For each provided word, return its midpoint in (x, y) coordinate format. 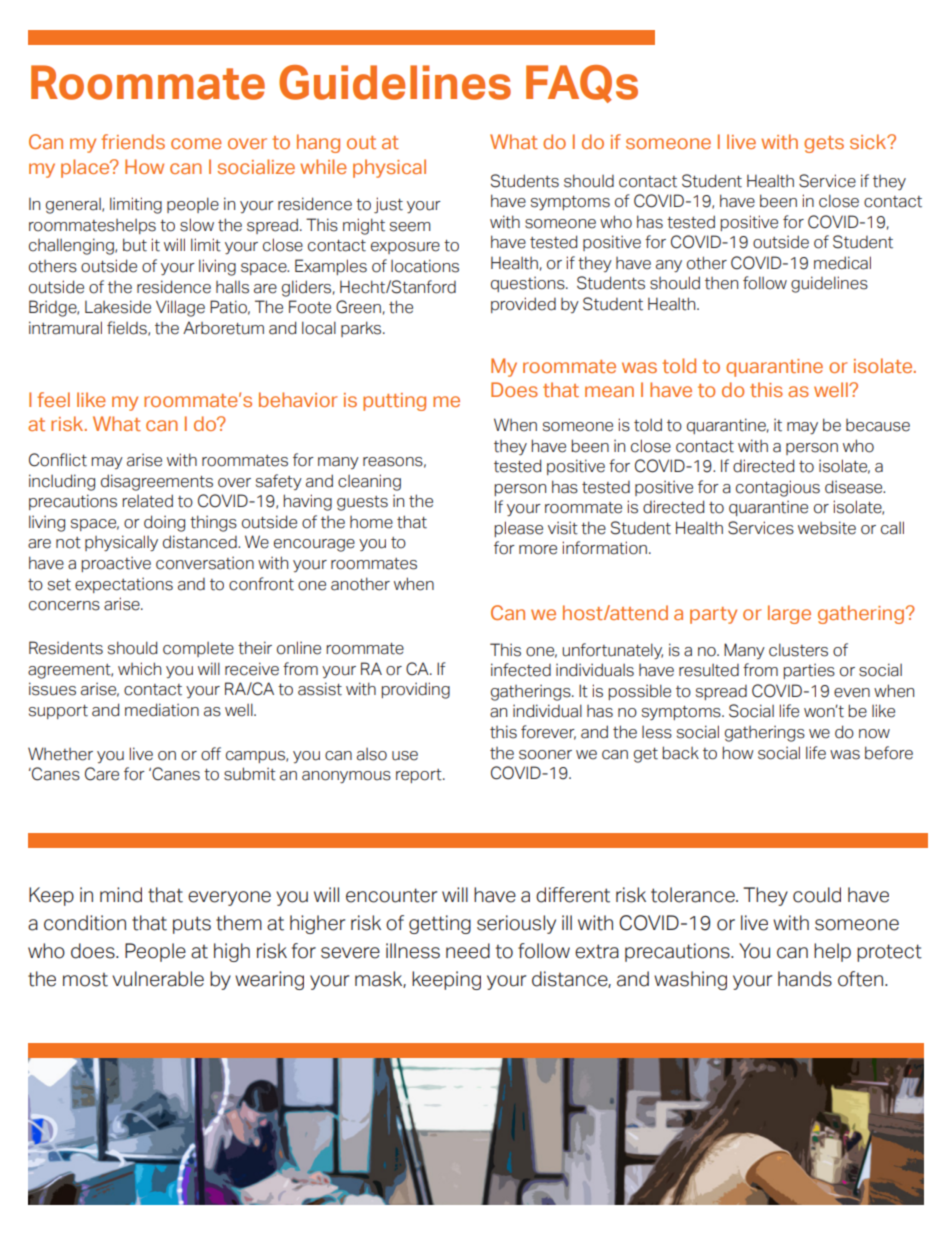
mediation (162, 710)
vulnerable (158, 979)
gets (824, 144)
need (468, 951)
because (878, 425)
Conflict (58, 460)
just (388, 205)
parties (809, 671)
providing (415, 690)
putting (394, 402)
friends (133, 141)
